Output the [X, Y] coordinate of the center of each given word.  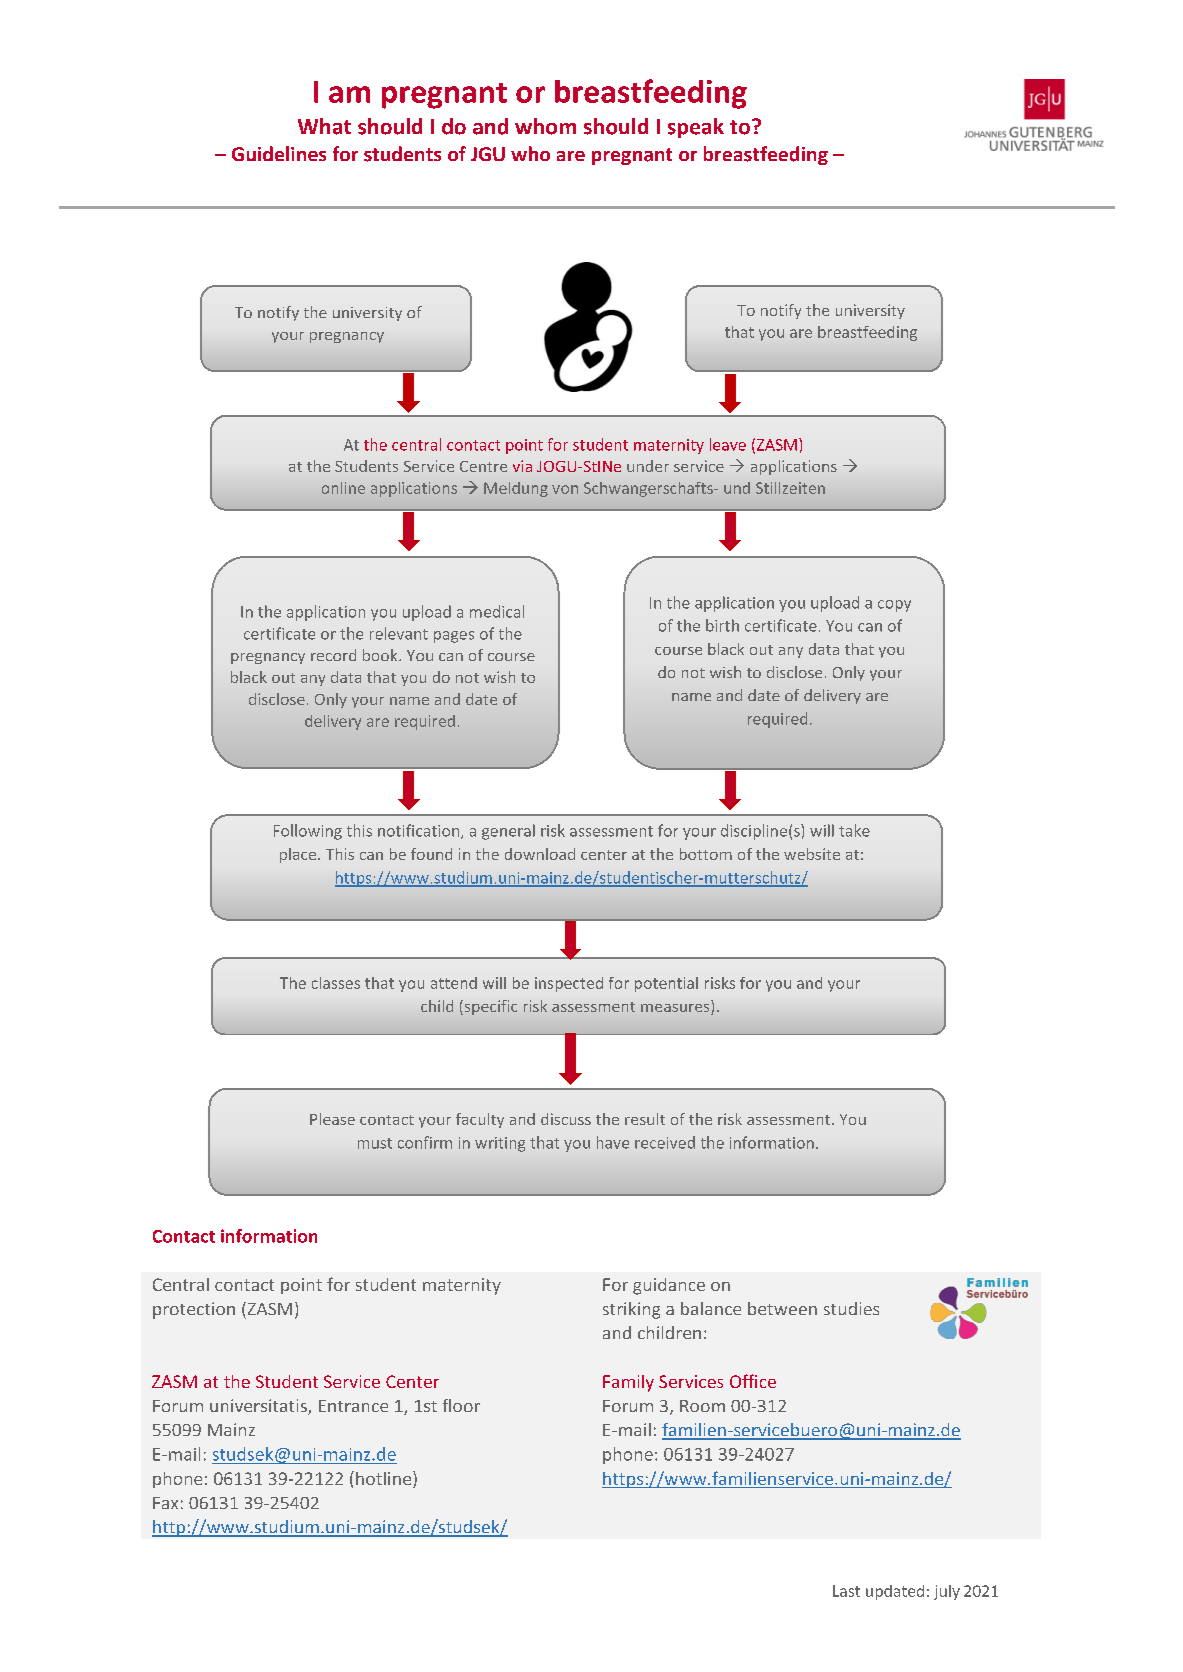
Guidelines [279, 153]
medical [497, 611]
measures [676, 1009]
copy [894, 606]
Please [332, 1119]
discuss [566, 1119]
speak [696, 128]
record [333, 655]
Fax [165, 1503]
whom [545, 126]
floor [461, 1405]
